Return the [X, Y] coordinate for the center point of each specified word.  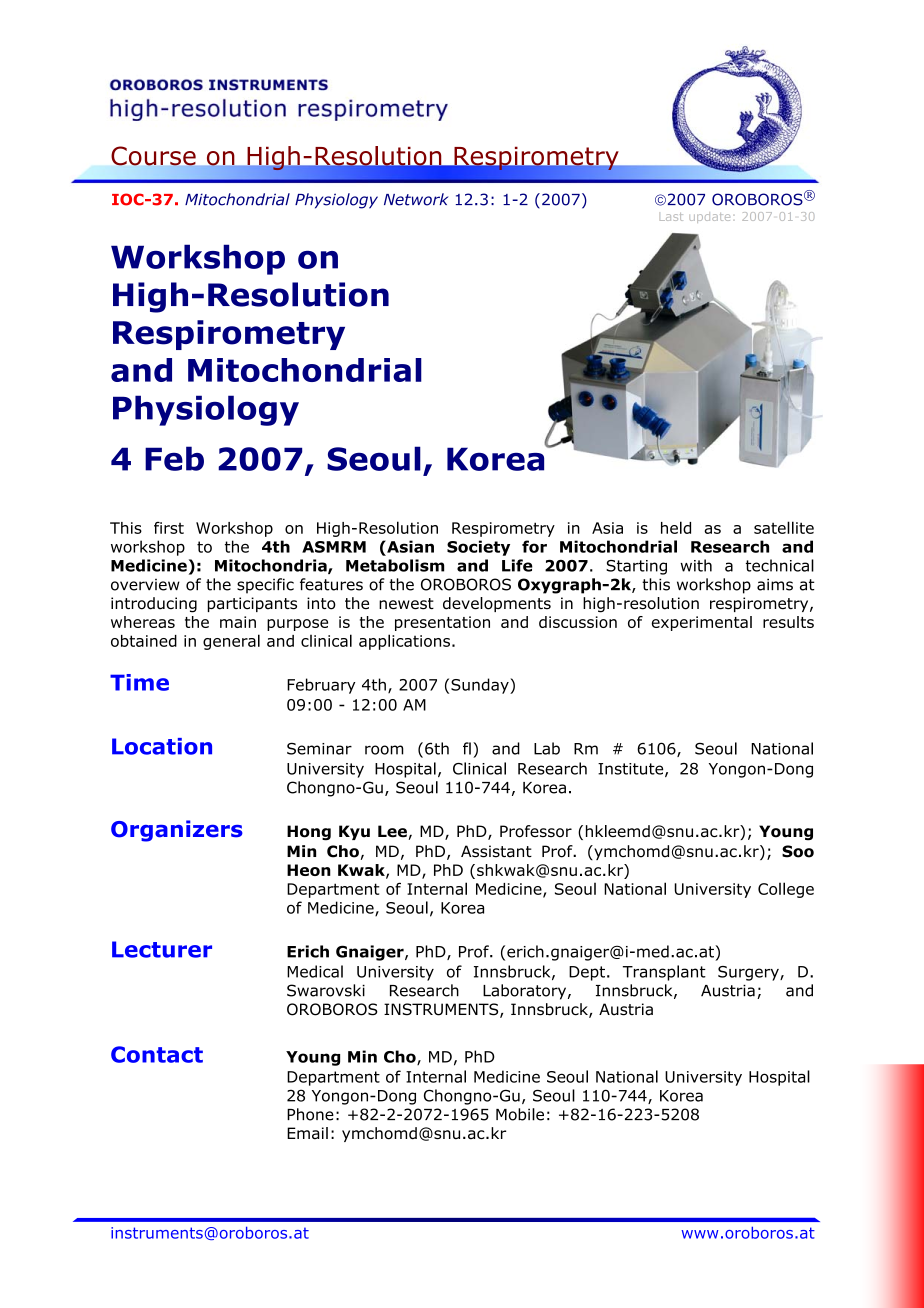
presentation [442, 623]
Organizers [177, 831]
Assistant [496, 851]
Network [416, 199]
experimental [702, 623]
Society [478, 548]
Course [153, 156]
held [676, 527]
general [231, 642]
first [169, 528]
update [709, 217]
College [786, 890]
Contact [157, 1054]
